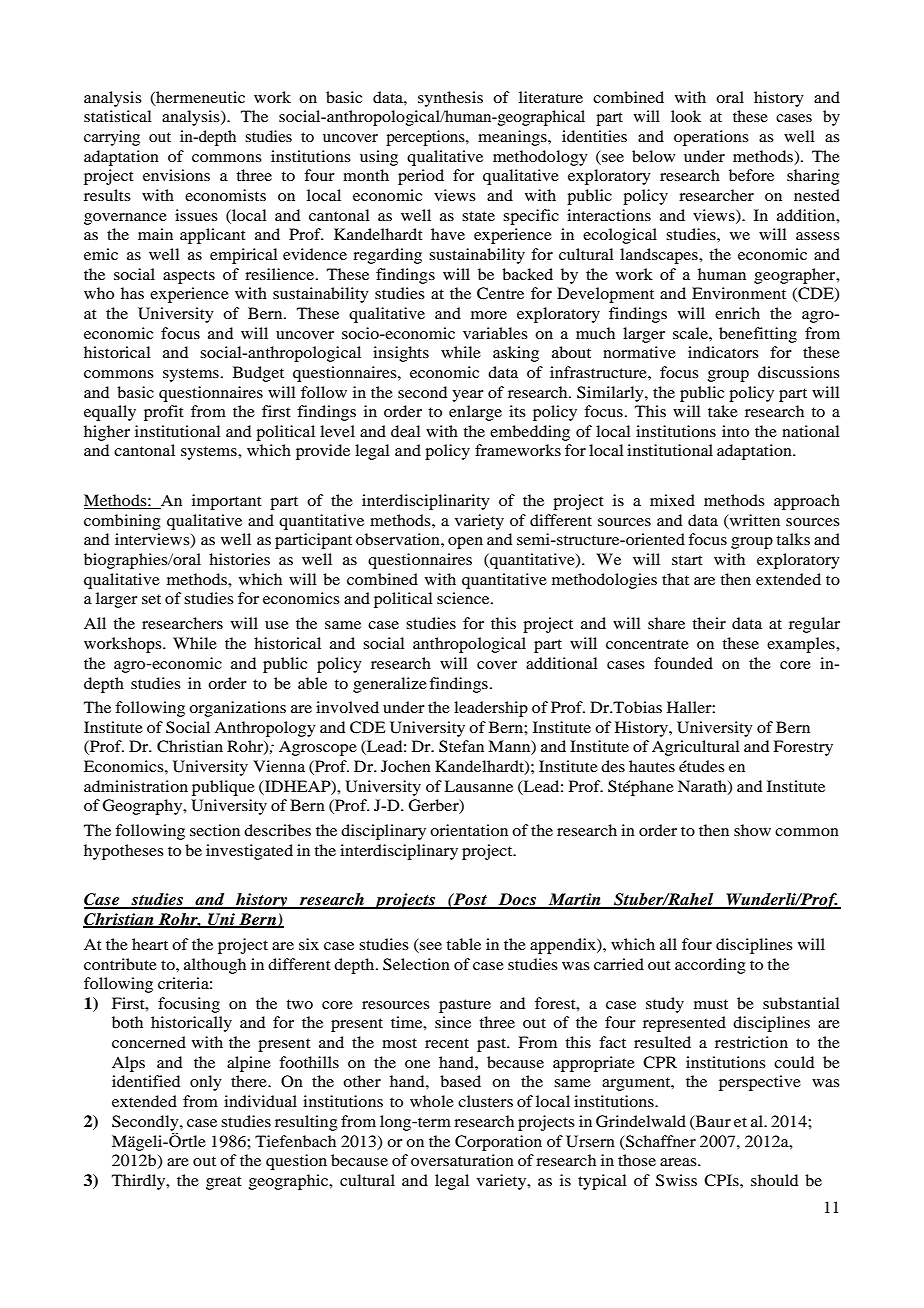 The image size is (924, 1308). Describe the element at coordinates (462, 1160) in the page. I see `oversaturation` at that location.
